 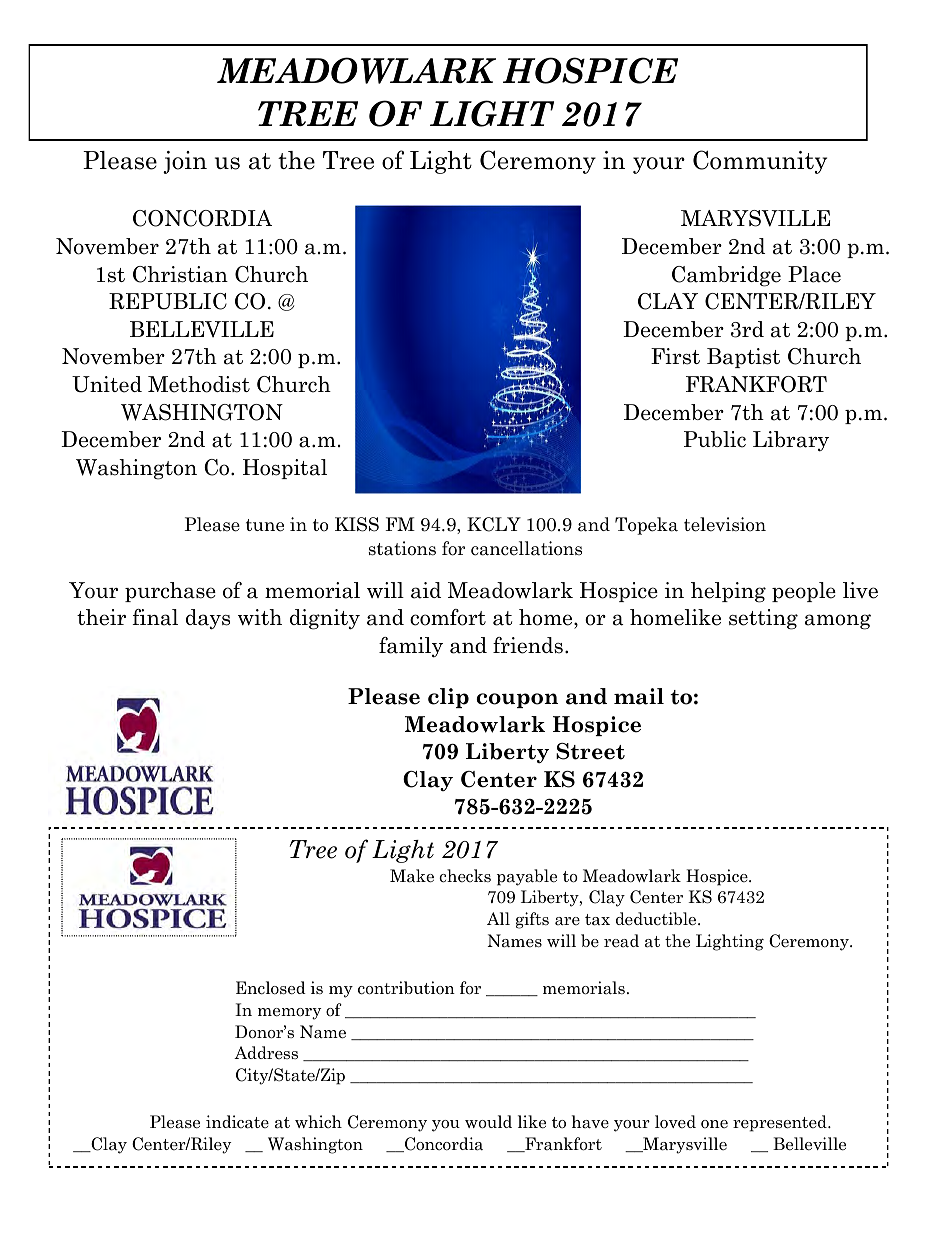 I want to click on join, so click(x=185, y=162).
